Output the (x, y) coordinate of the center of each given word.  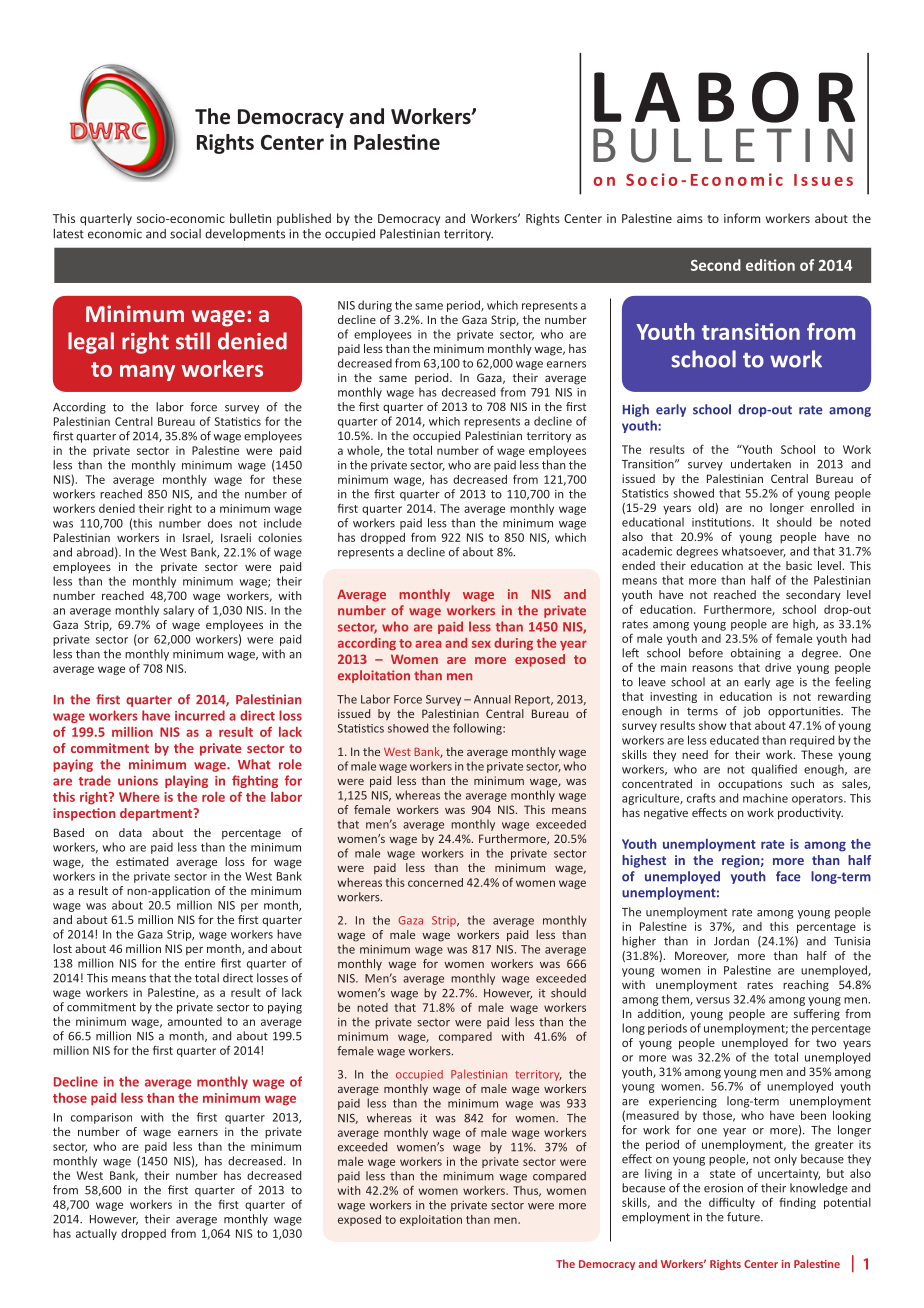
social (185, 234)
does (220, 523)
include (283, 523)
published (304, 219)
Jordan (731, 941)
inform (742, 218)
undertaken (761, 464)
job (751, 712)
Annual (492, 699)
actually (96, 1234)
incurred (200, 715)
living (658, 1174)
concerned (435, 882)
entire (200, 963)
